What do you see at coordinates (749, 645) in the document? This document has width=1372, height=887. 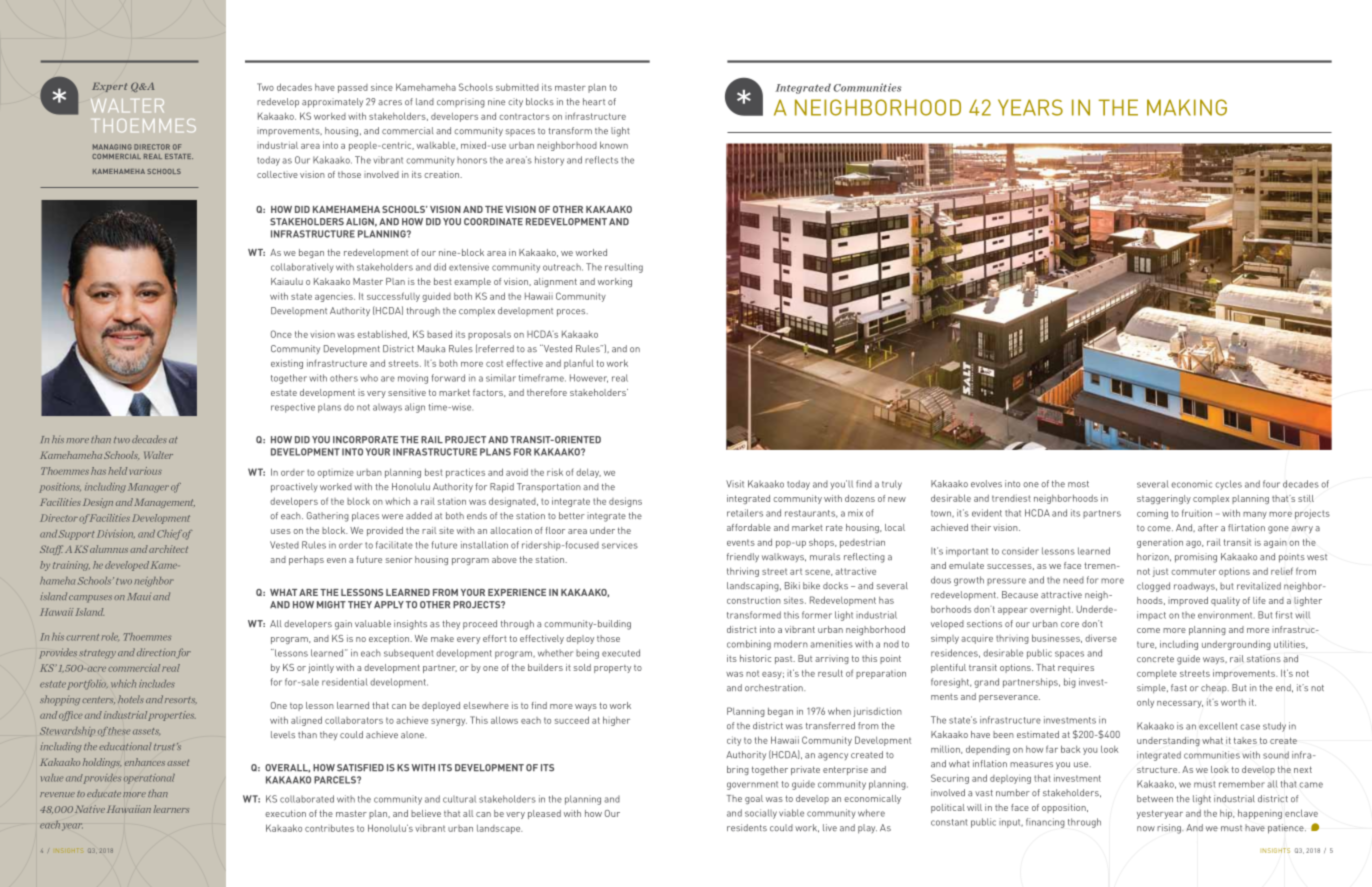 I see `combining` at bounding box center [749, 645].
